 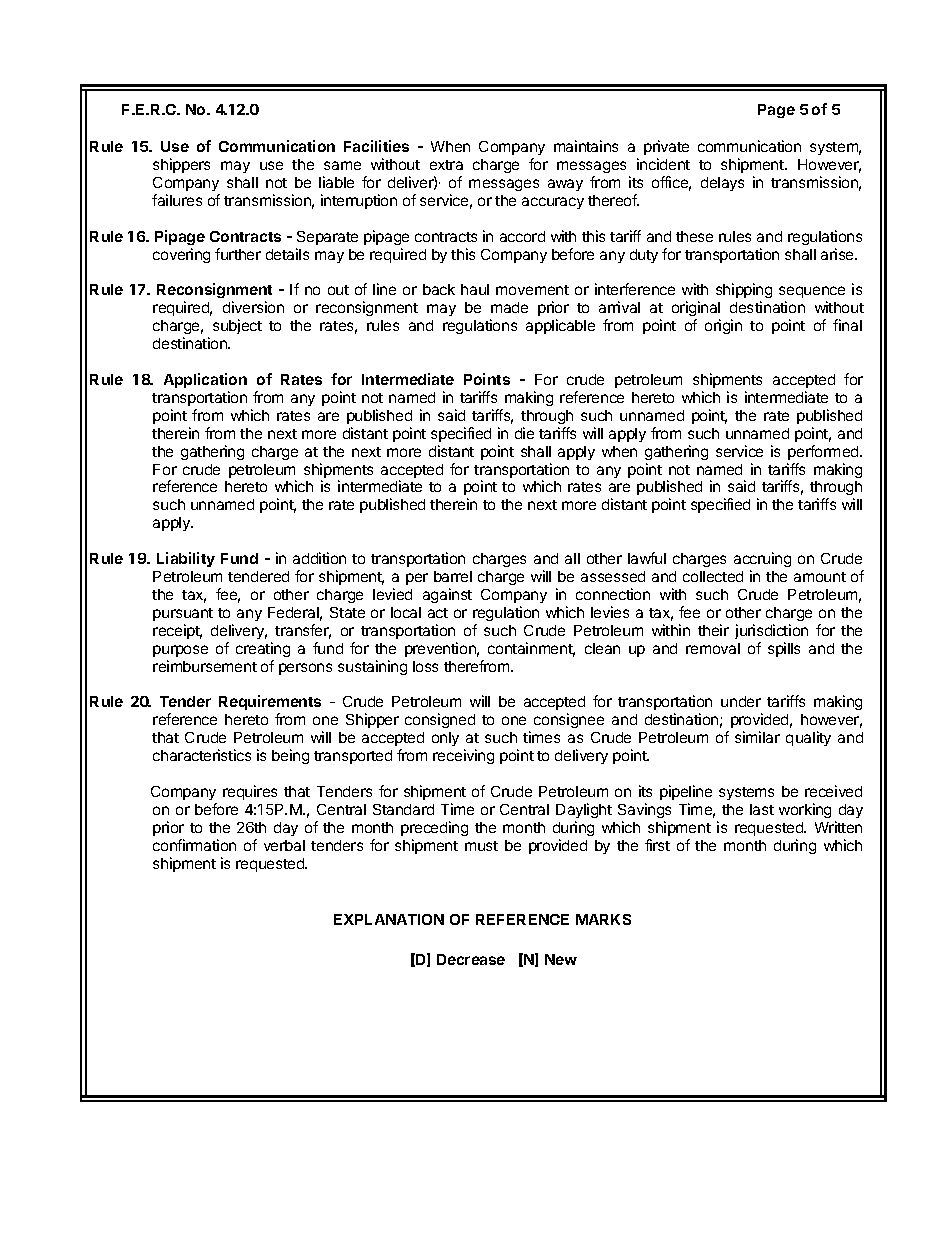 What do you see at coordinates (237, 326) in the page?
I see `subject` at bounding box center [237, 326].
